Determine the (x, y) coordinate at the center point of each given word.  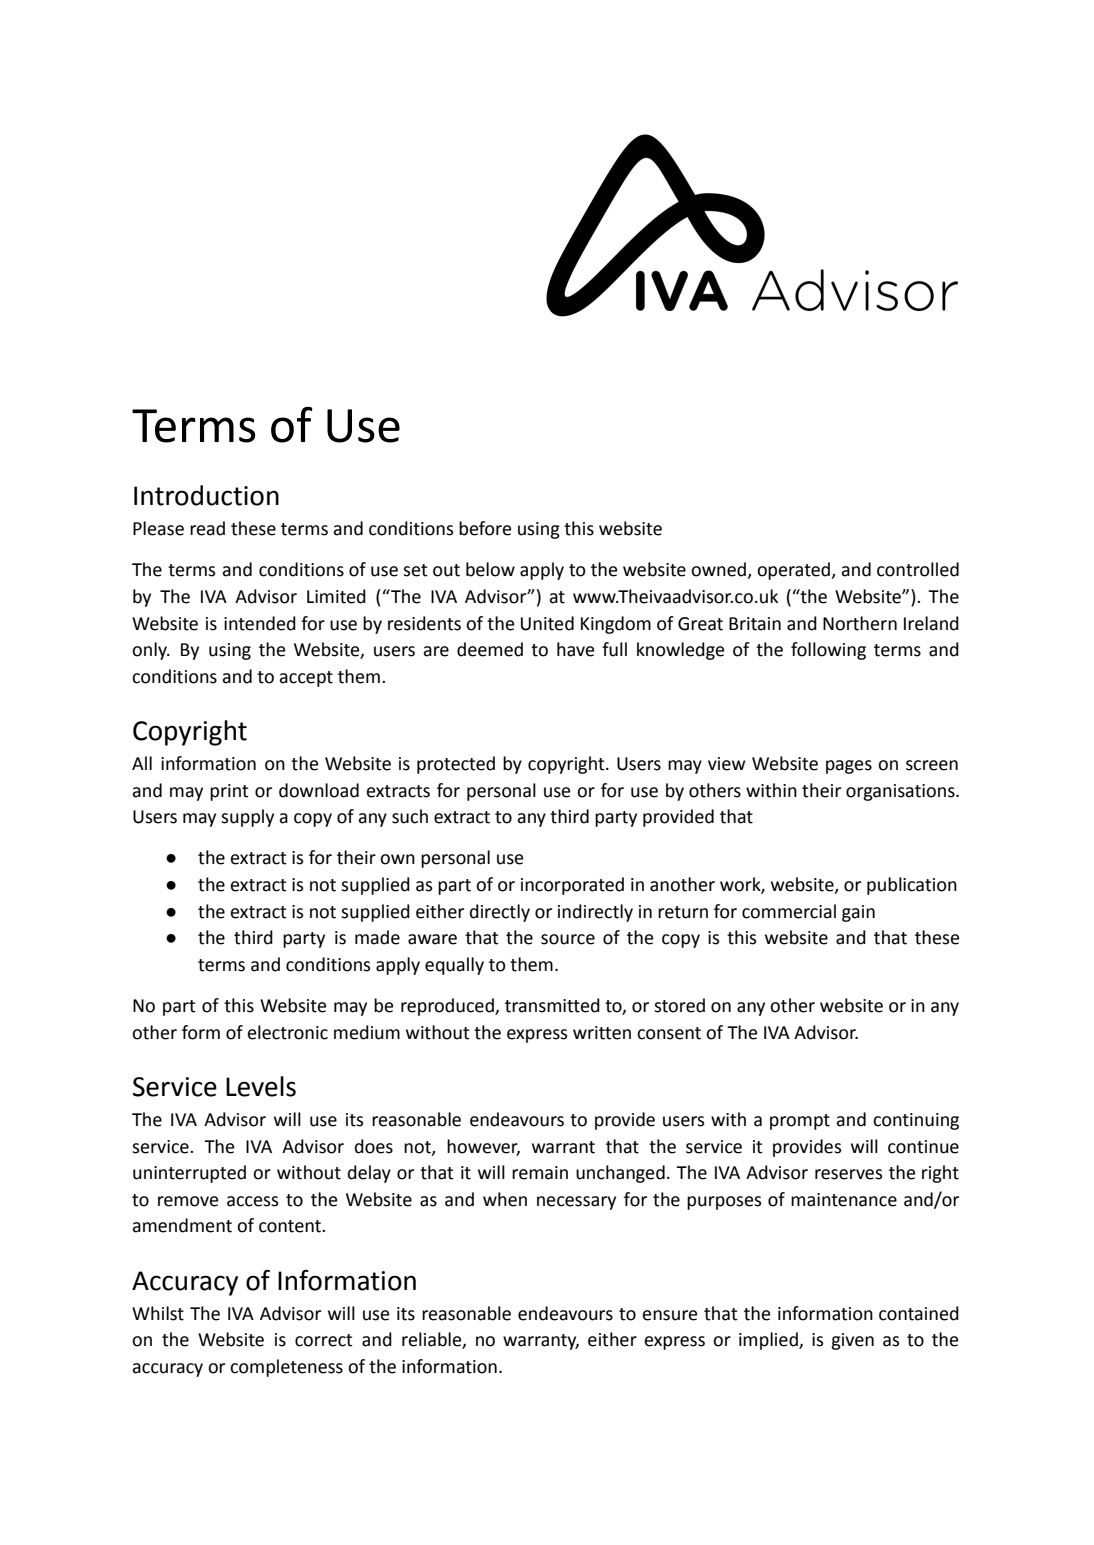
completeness (286, 1368)
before (485, 528)
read (207, 528)
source (568, 939)
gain (858, 913)
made (377, 937)
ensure (670, 1315)
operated (795, 571)
